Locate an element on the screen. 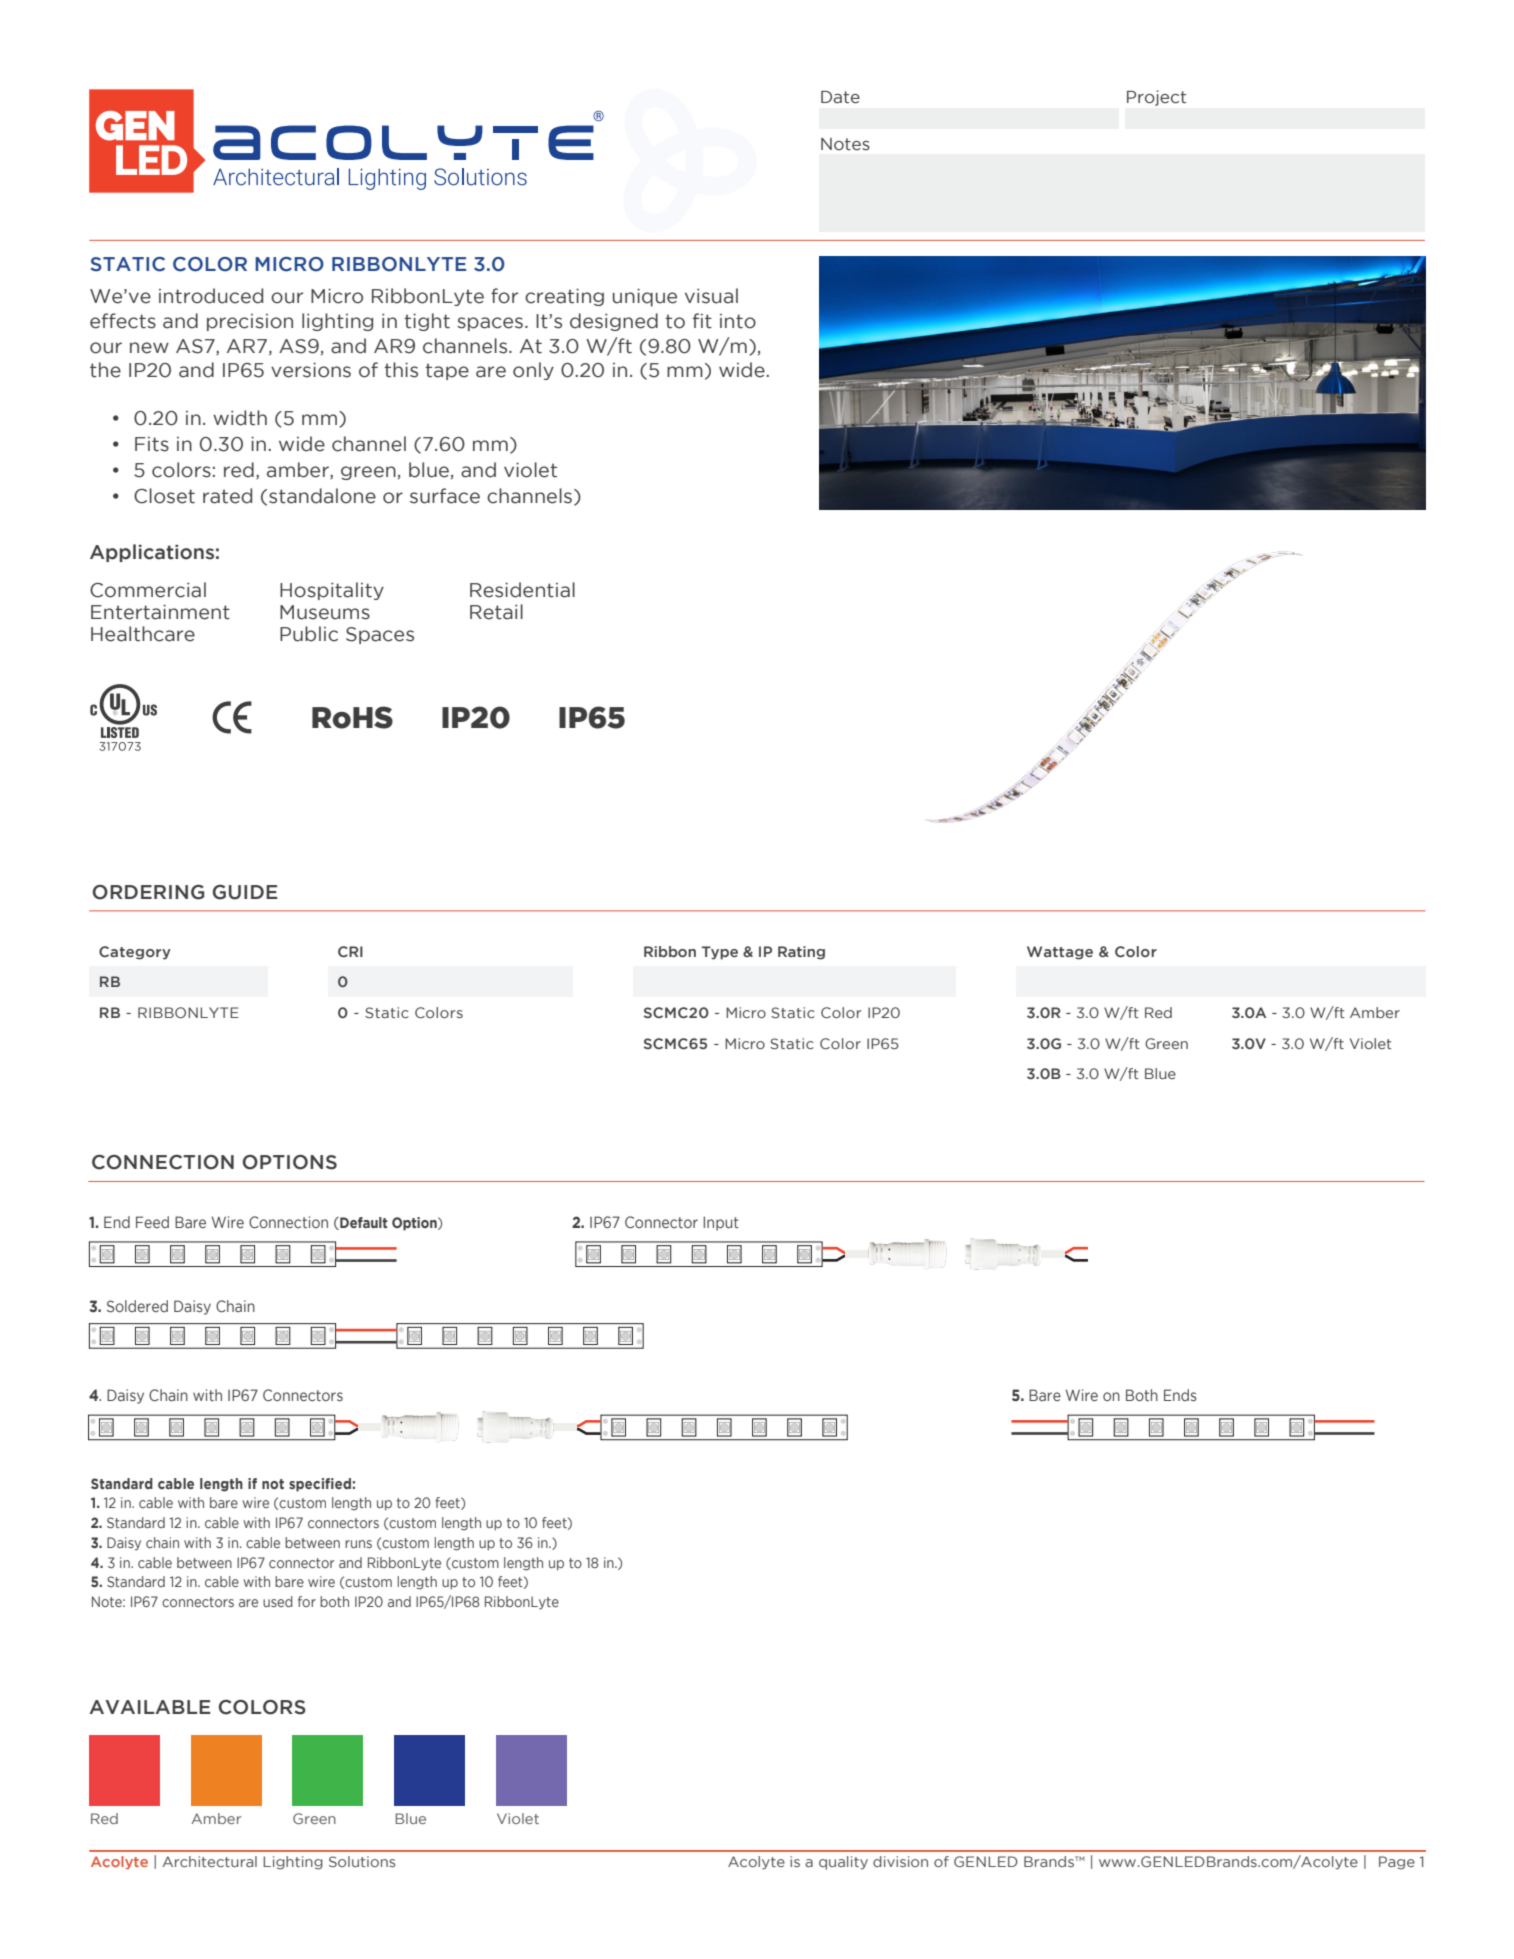 The height and width of the screenshot is (1959, 1514). introduced is located at coordinates (211, 296).
